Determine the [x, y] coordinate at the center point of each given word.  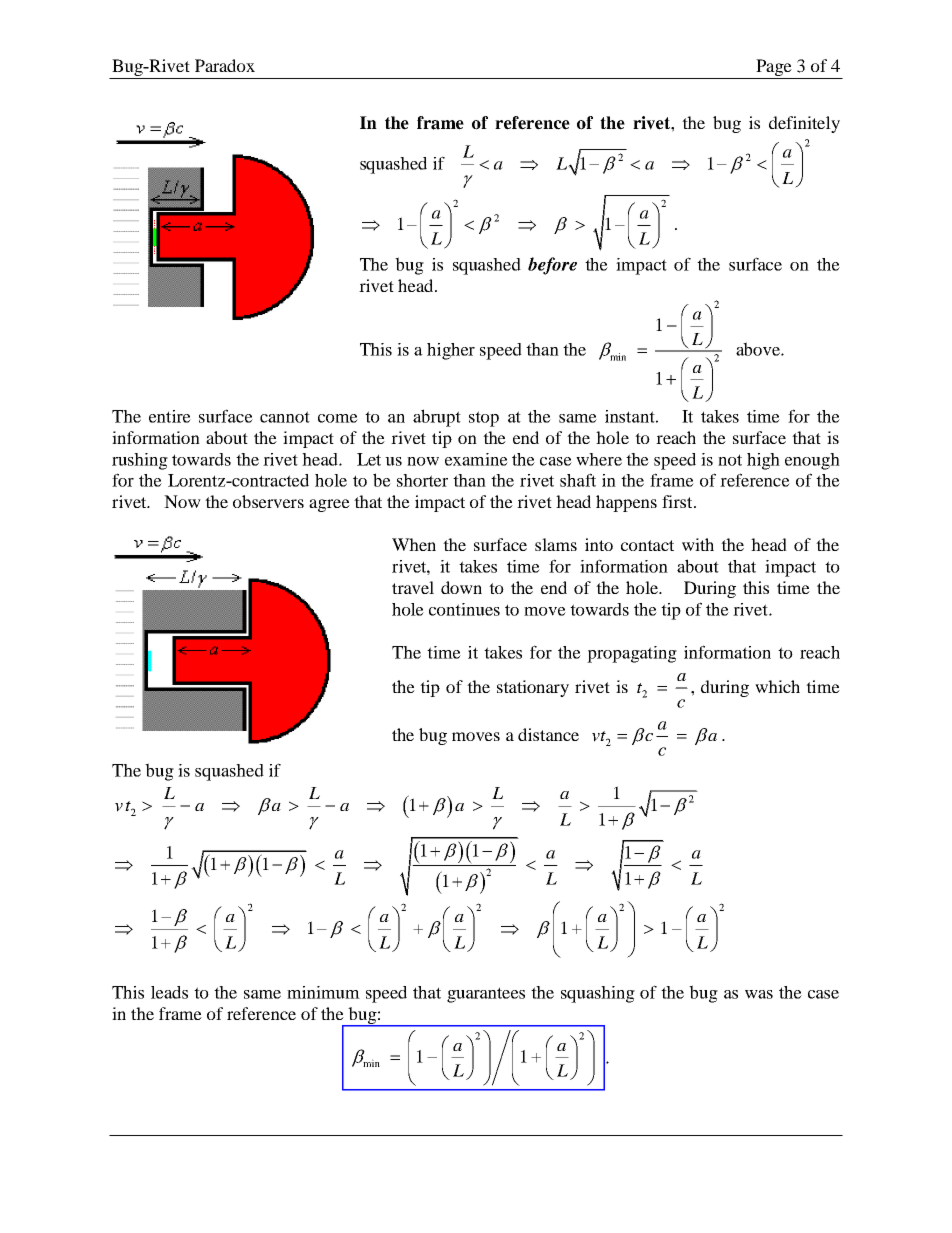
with [698, 544]
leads [169, 992]
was [759, 994]
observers [268, 501]
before [552, 266]
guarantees [486, 995]
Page [774, 69]
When [414, 544]
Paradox [225, 65]
